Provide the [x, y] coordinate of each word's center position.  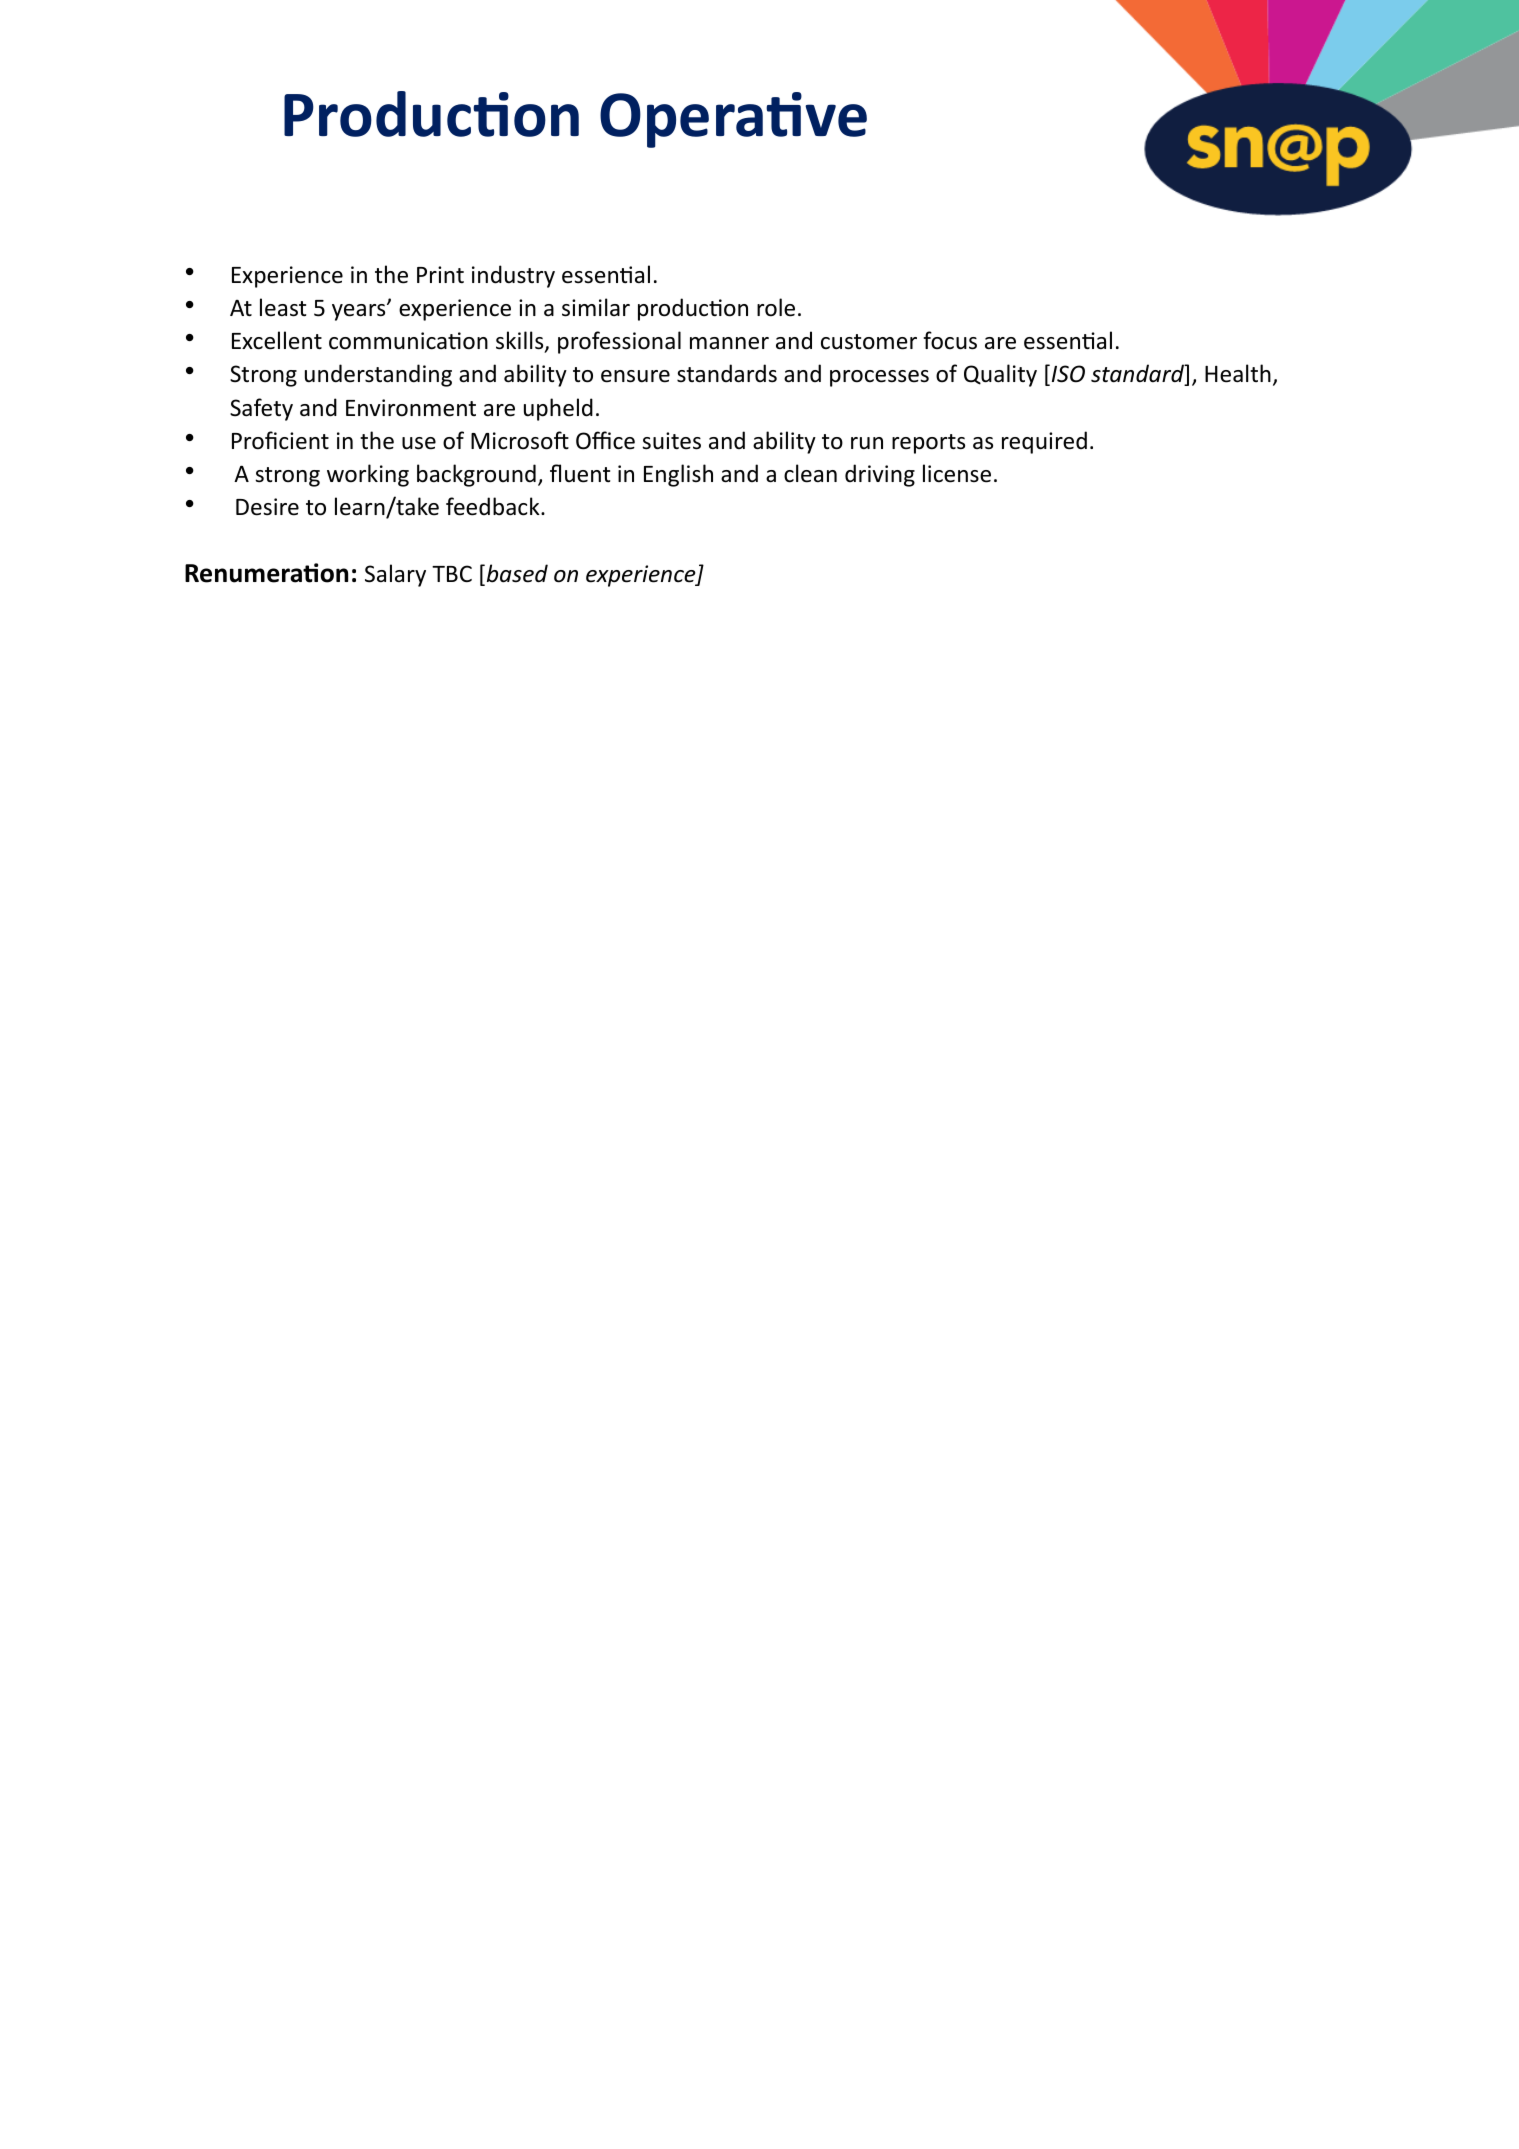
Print [440, 274]
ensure [635, 376]
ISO [1068, 374]
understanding [378, 375]
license [957, 473]
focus [950, 340]
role [776, 307]
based [516, 574]
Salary [395, 575]
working [368, 475]
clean [810, 473]
